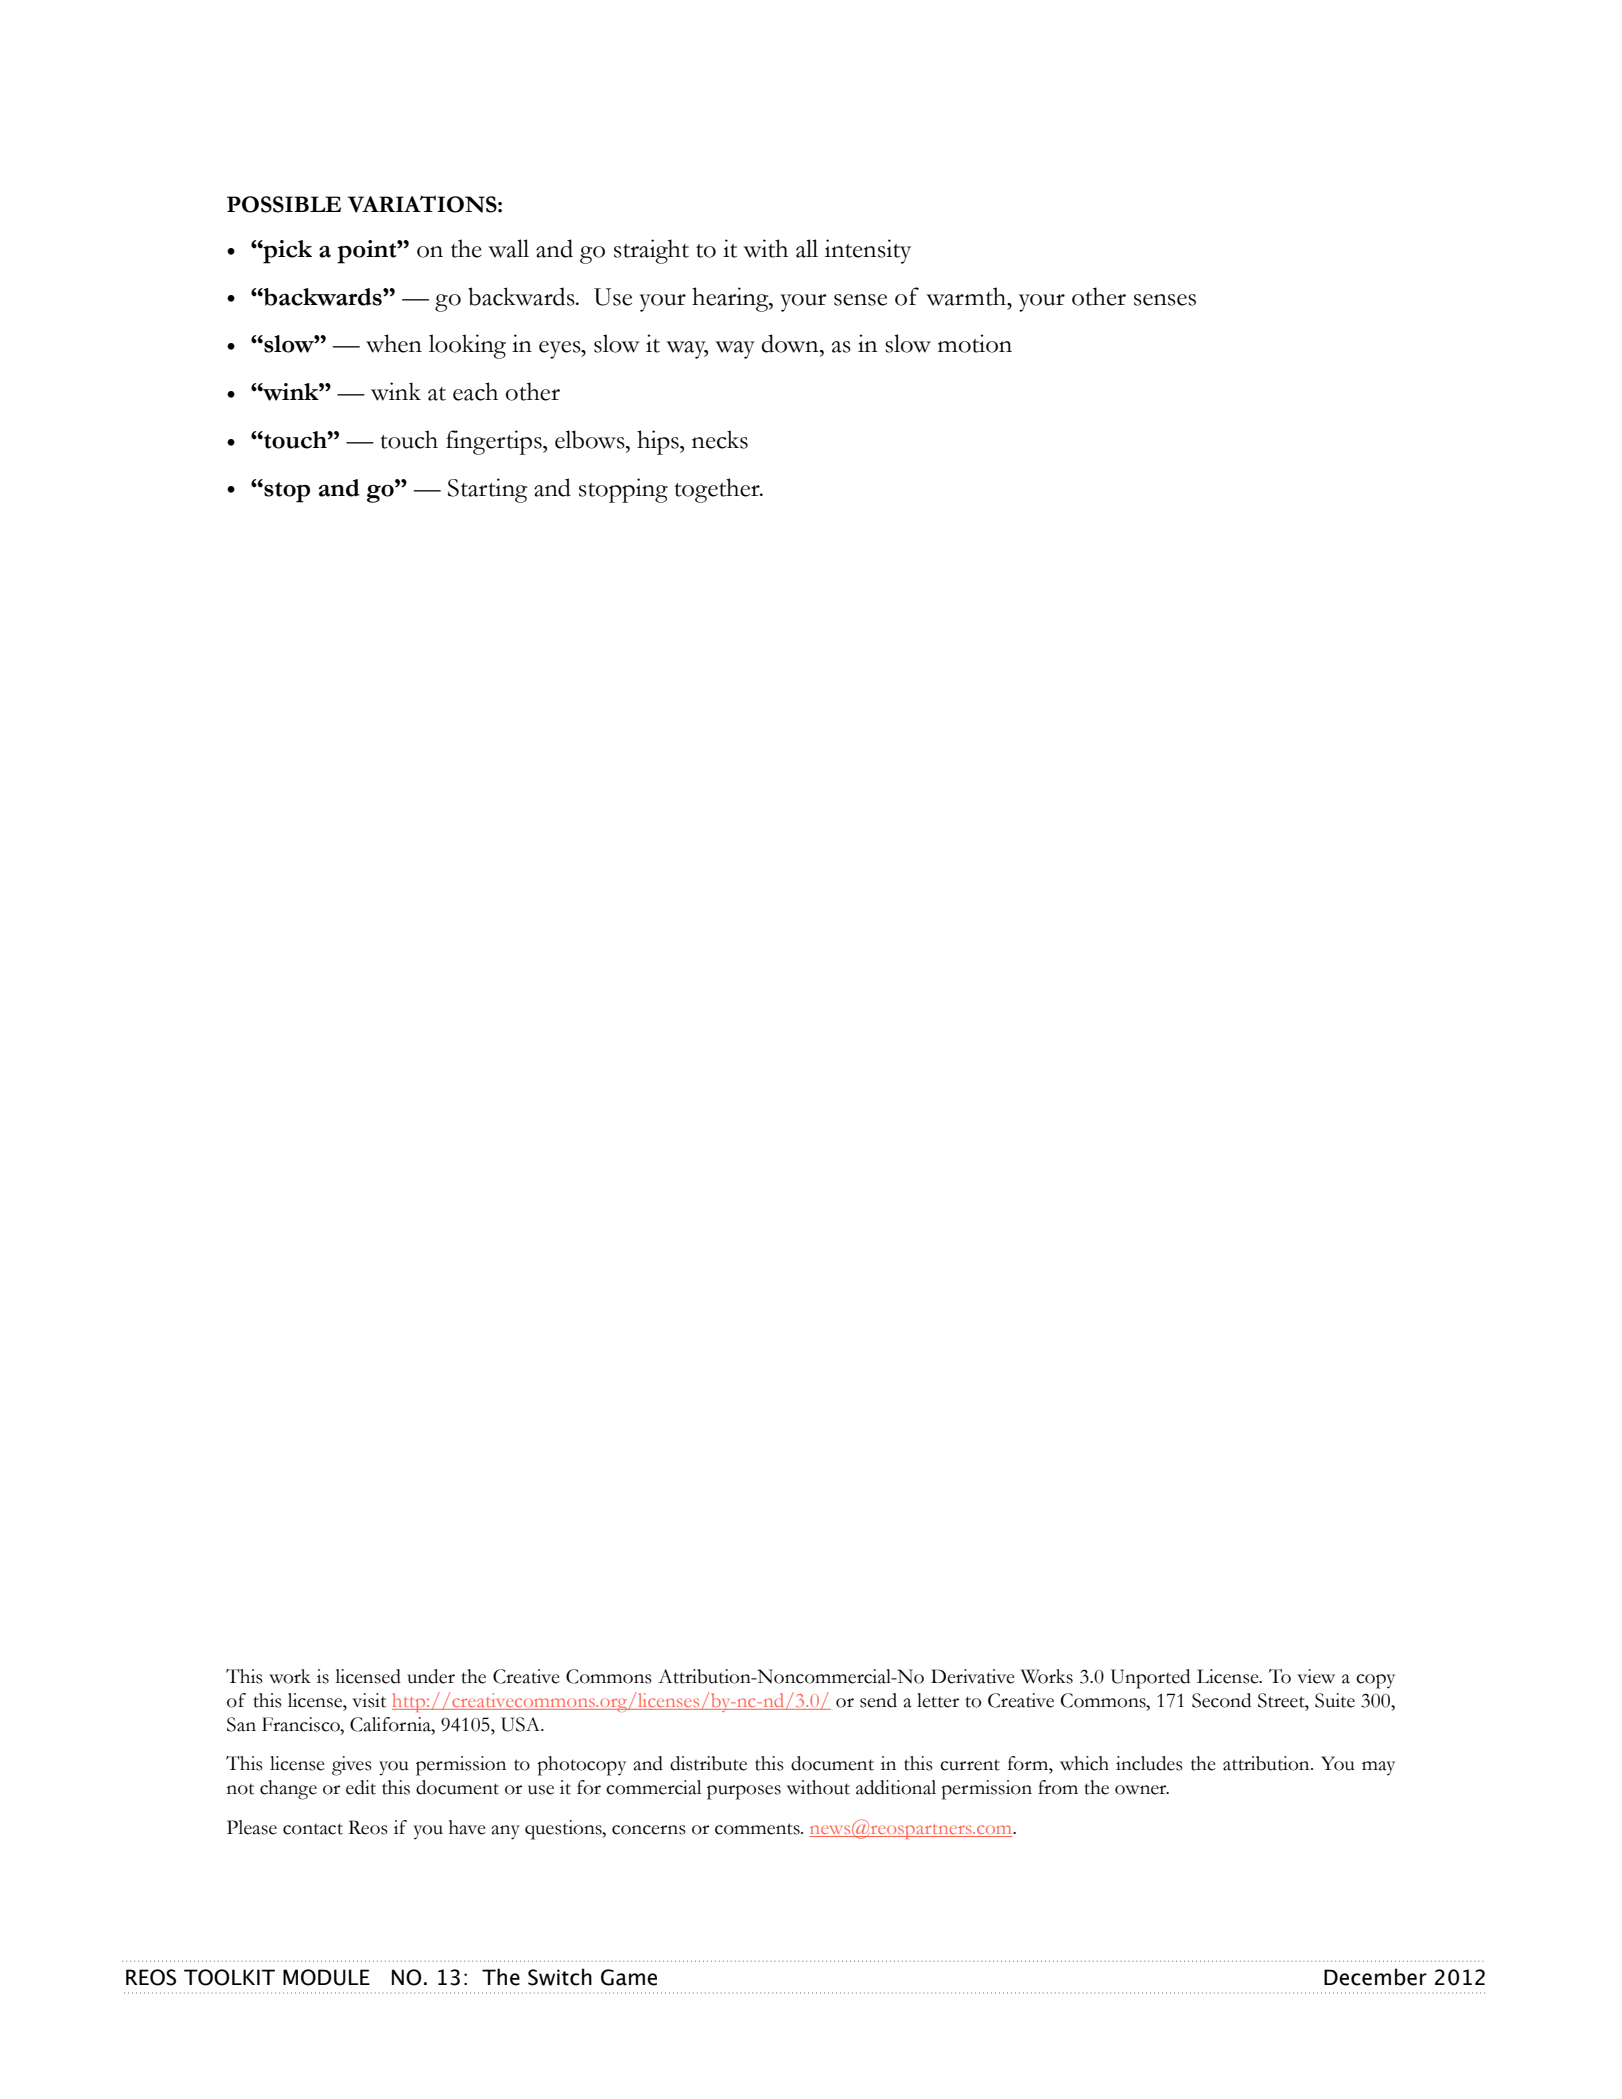 This screenshot has height=2099, width=1622. Describe the element at coordinates (973, 1676) in the screenshot. I see `Derivative` at that location.
